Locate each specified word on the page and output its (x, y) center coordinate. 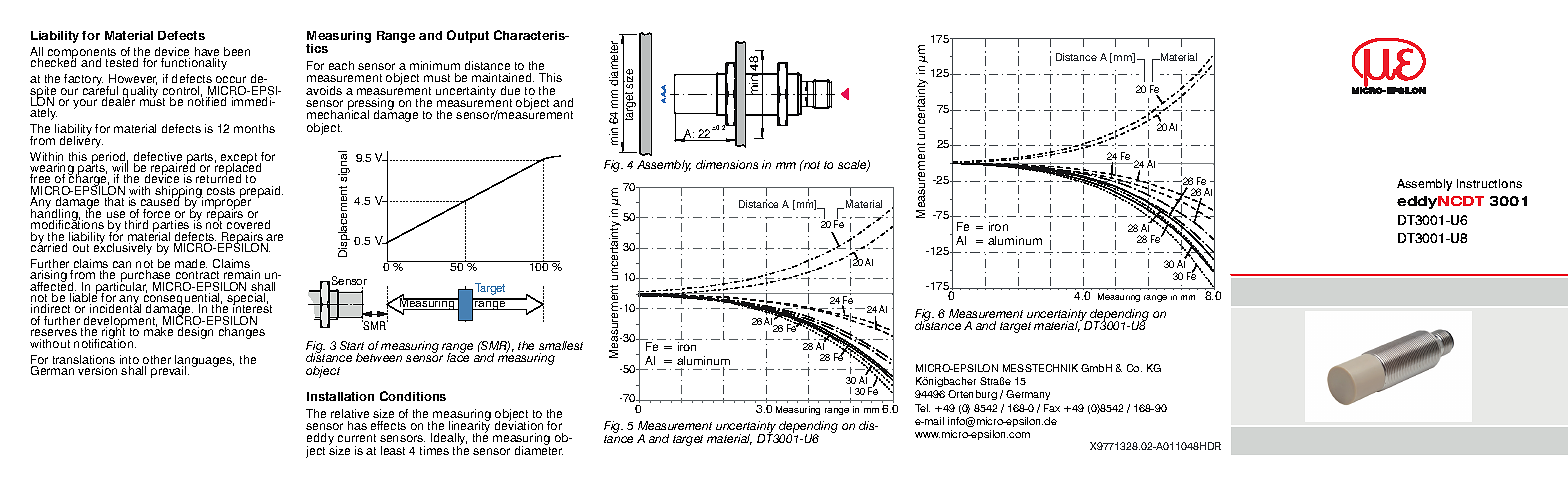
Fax (1052, 408)
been (237, 51)
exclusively (123, 248)
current (357, 438)
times (434, 450)
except (239, 159)
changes (242, 333)
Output (468, 36)
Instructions (1489, 183)
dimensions (727, 164)
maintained (503, 77)
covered (248, 224)
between (379, 357)
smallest (561, 345)
